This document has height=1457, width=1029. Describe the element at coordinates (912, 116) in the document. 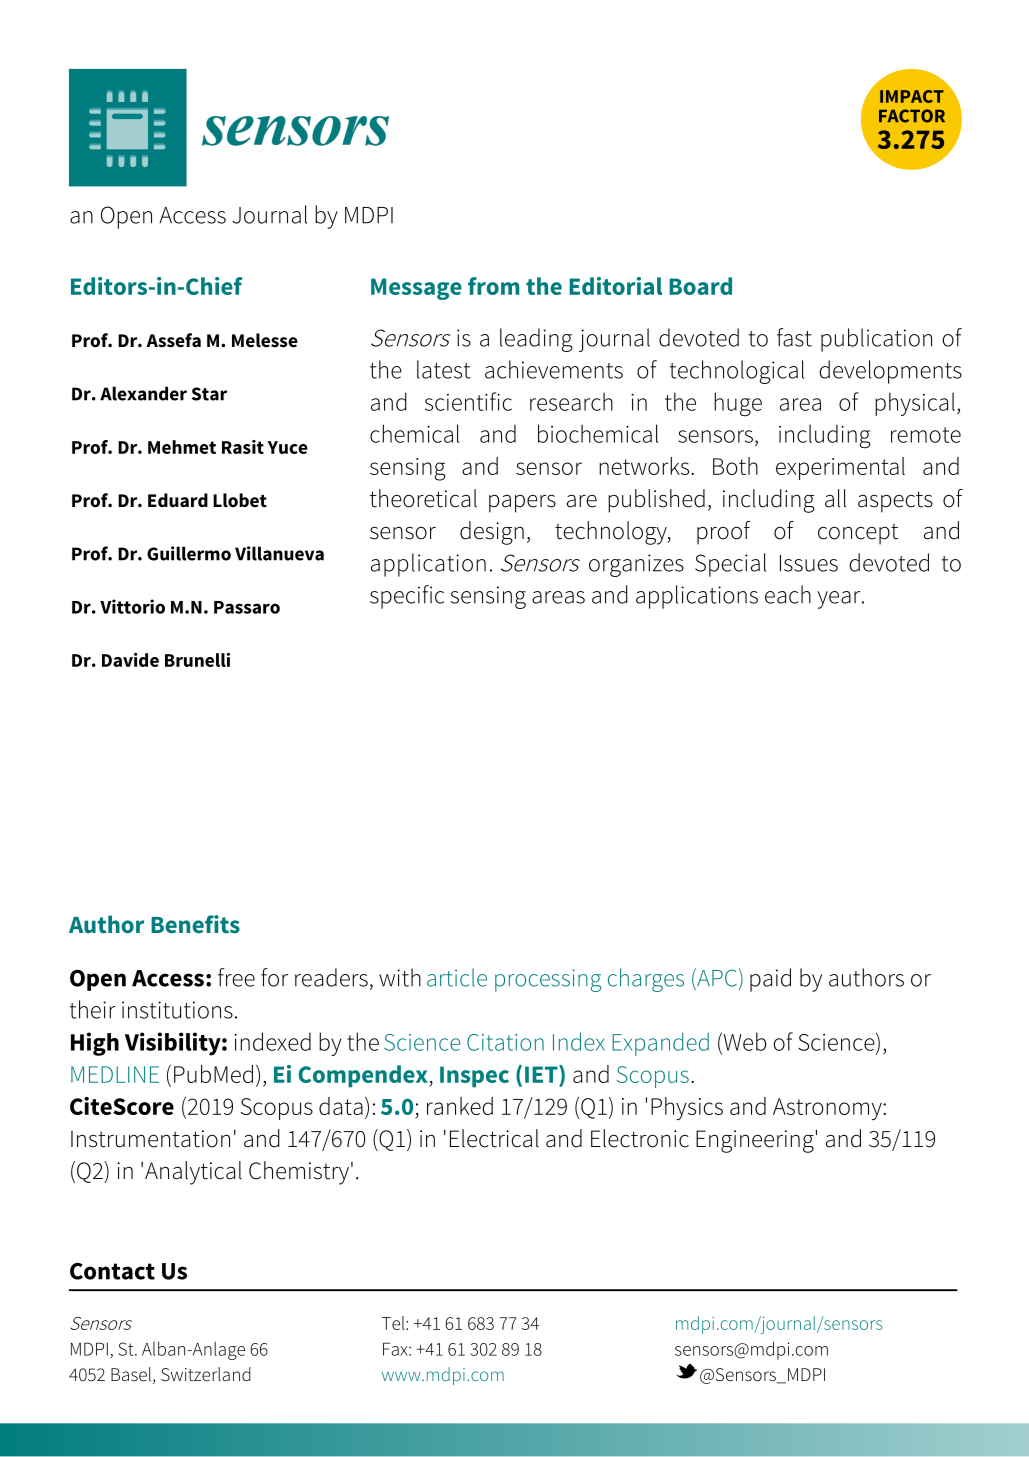

I see `FACTOR` at that location.
